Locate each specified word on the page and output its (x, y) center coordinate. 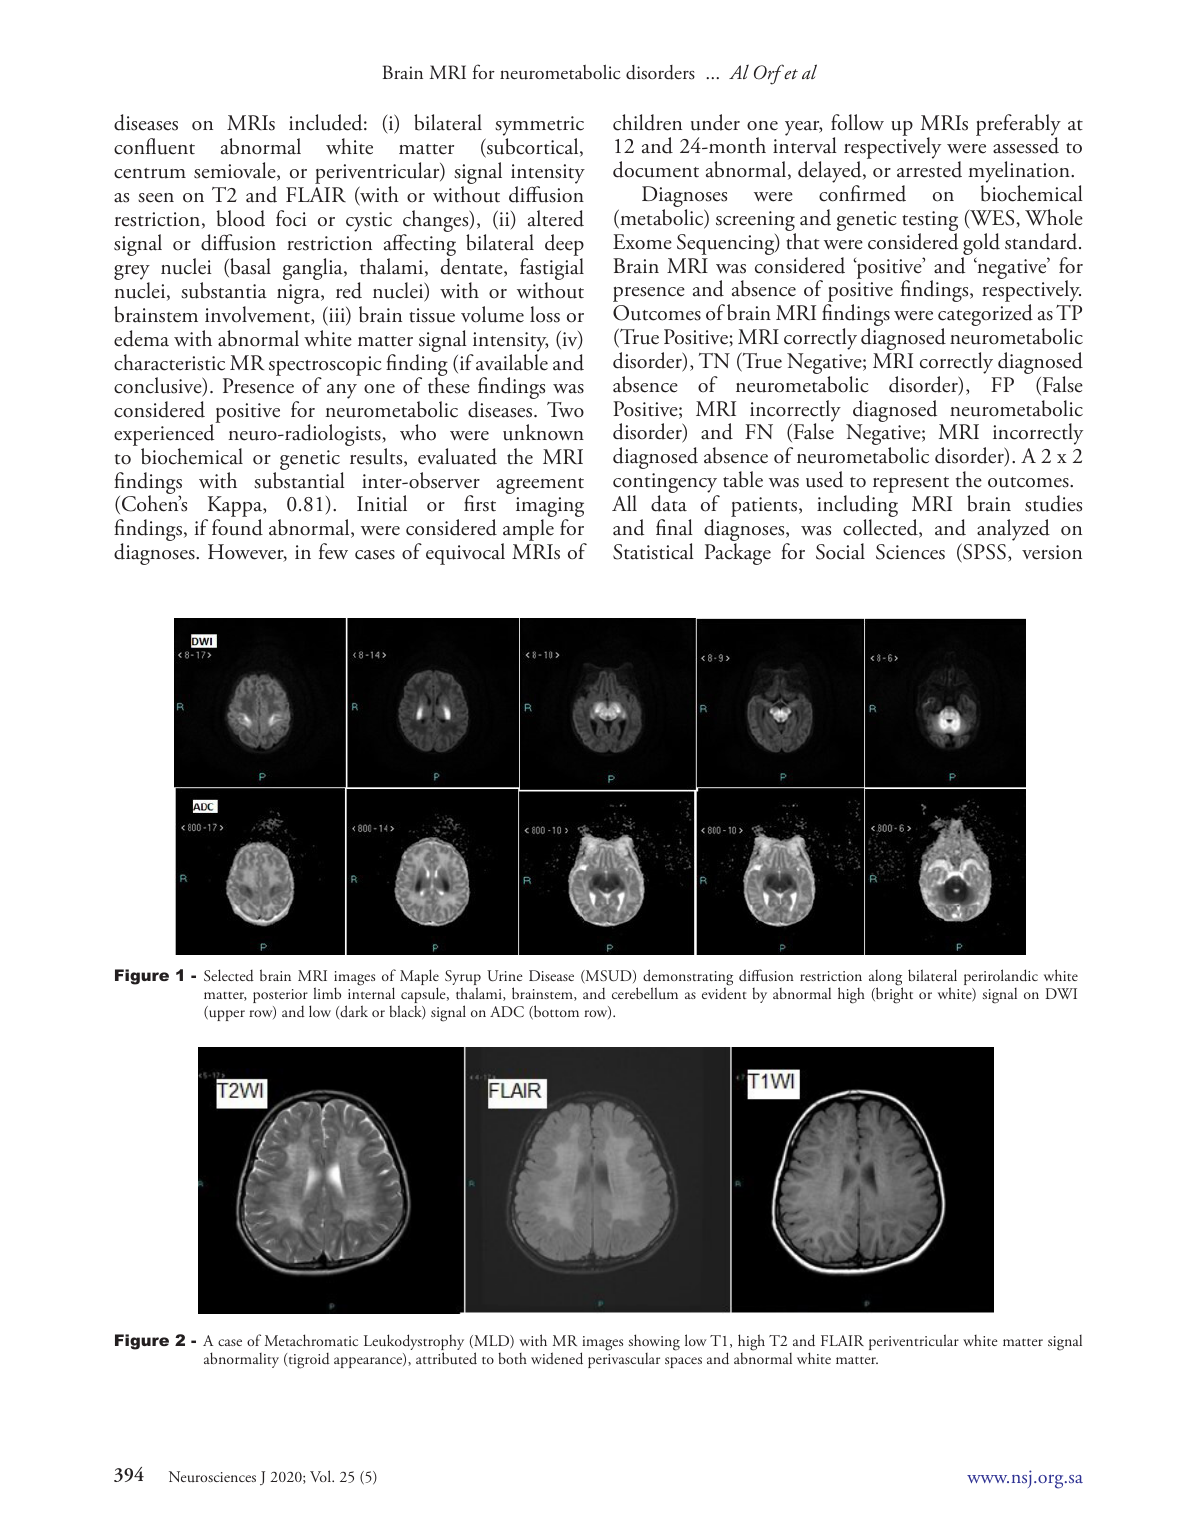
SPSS (983, 552)
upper (226, 1015)
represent (911, 485)
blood (241, 218)
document (656, 169)
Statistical (653, 551)
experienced (164, 436)
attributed (446, 1358)
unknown (543, 432)
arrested (929, 169)
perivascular (624, 1360)
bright (893, 995)
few (333, 551)
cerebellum (645, 993)
